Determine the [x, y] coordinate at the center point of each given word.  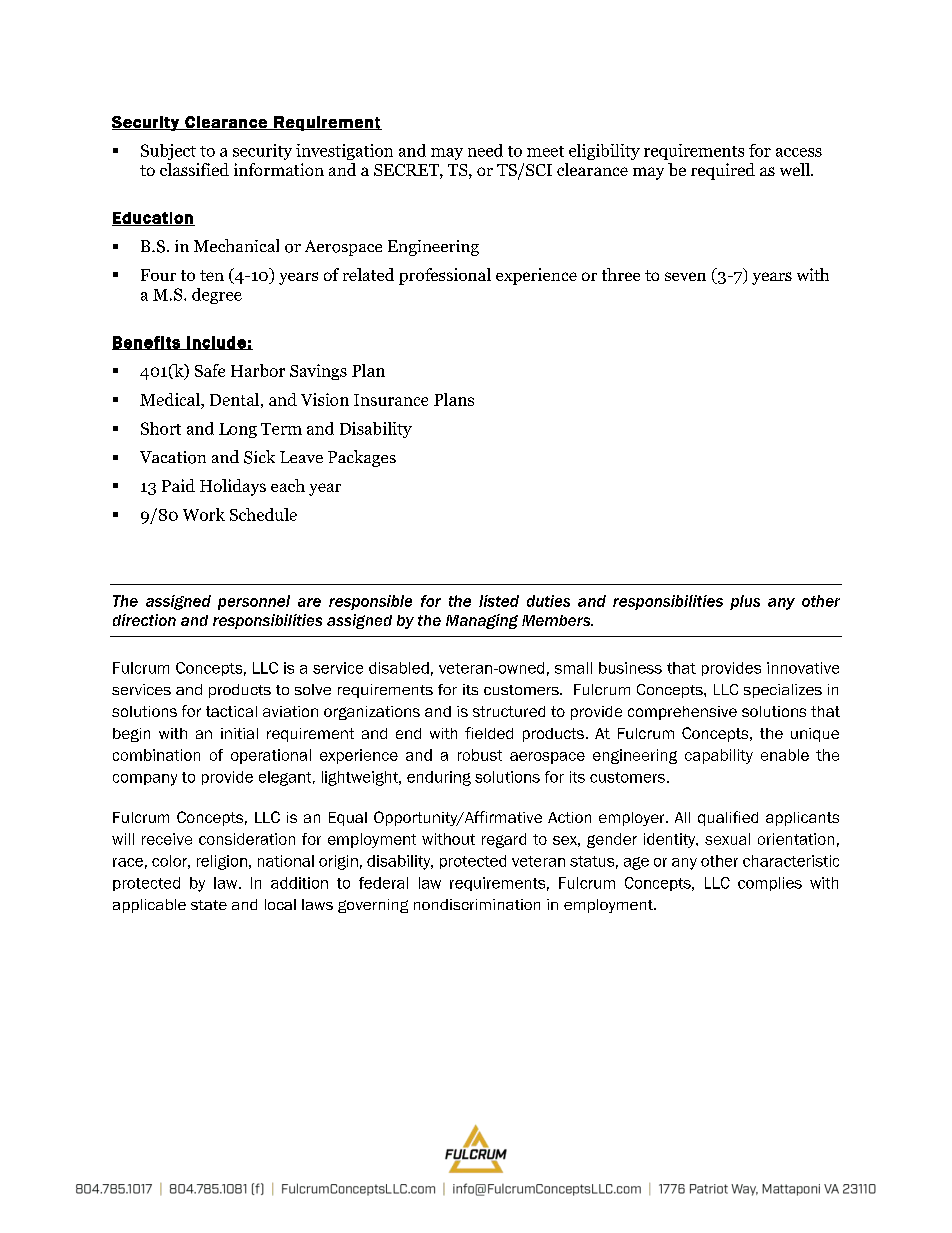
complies [770, 884]
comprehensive [682, 713]
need [485, 150]
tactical [231, 711]
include [216, 343]
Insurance [391, 400]
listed [499, 601]
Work [204, 514]
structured [509, 711]
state [209, 905]
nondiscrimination [477, 904]
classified [194, 169]
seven [685, 276]
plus [745, 602]
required [723, 171]
